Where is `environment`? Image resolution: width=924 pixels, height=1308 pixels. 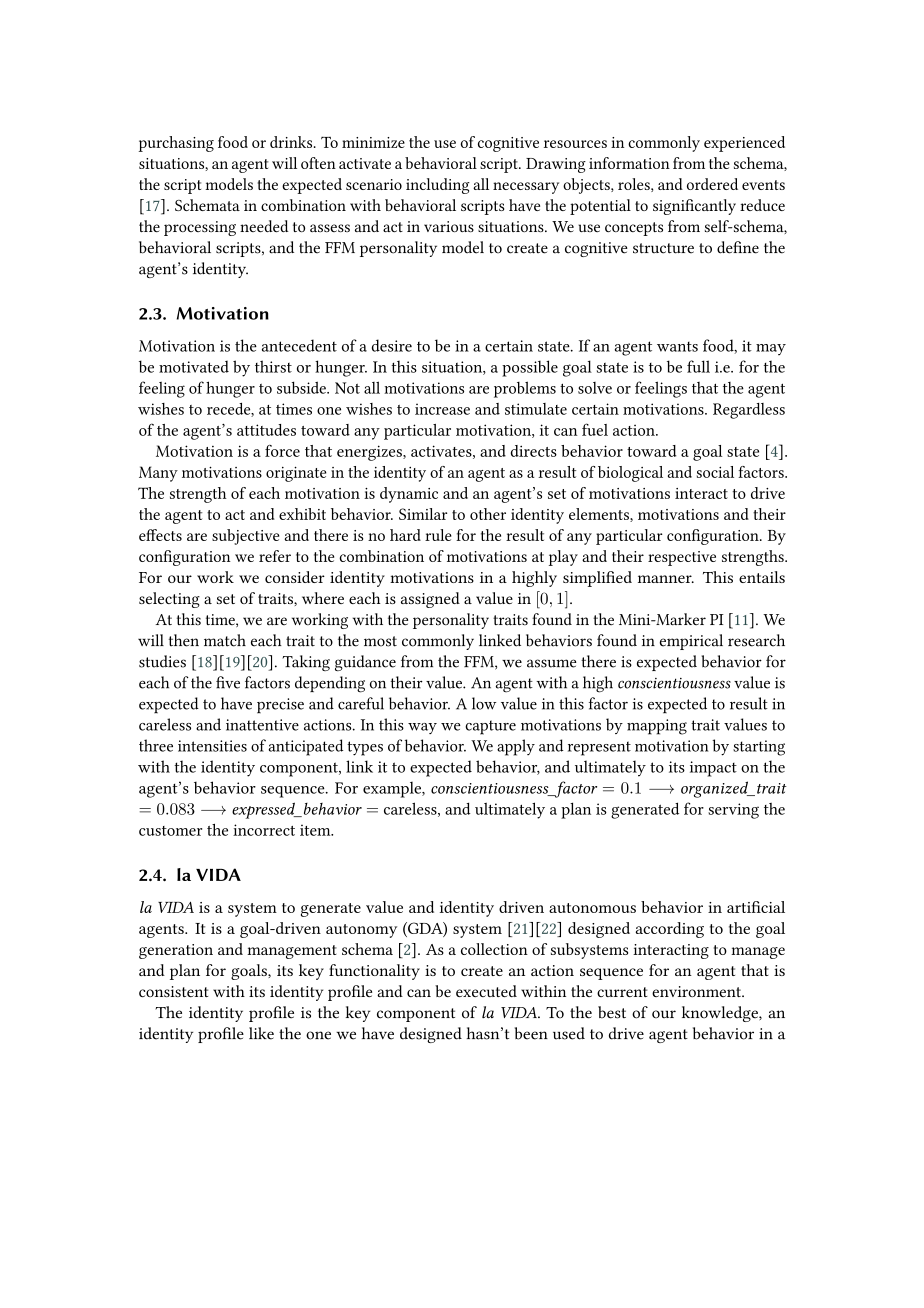 environment is located at coordinates (697, 991).
